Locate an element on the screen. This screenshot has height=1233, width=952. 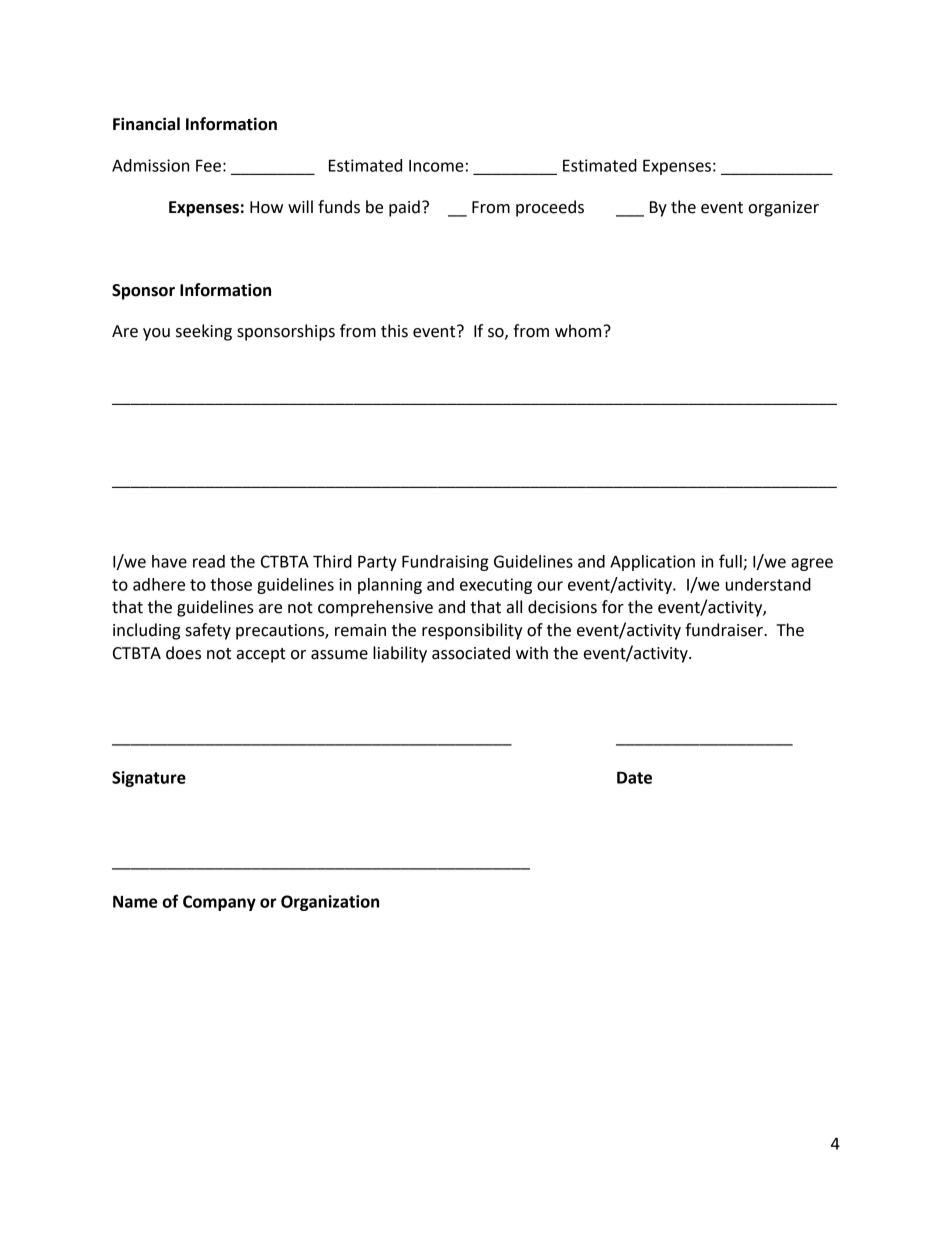
Fee is located at coordinates (208, 165).
